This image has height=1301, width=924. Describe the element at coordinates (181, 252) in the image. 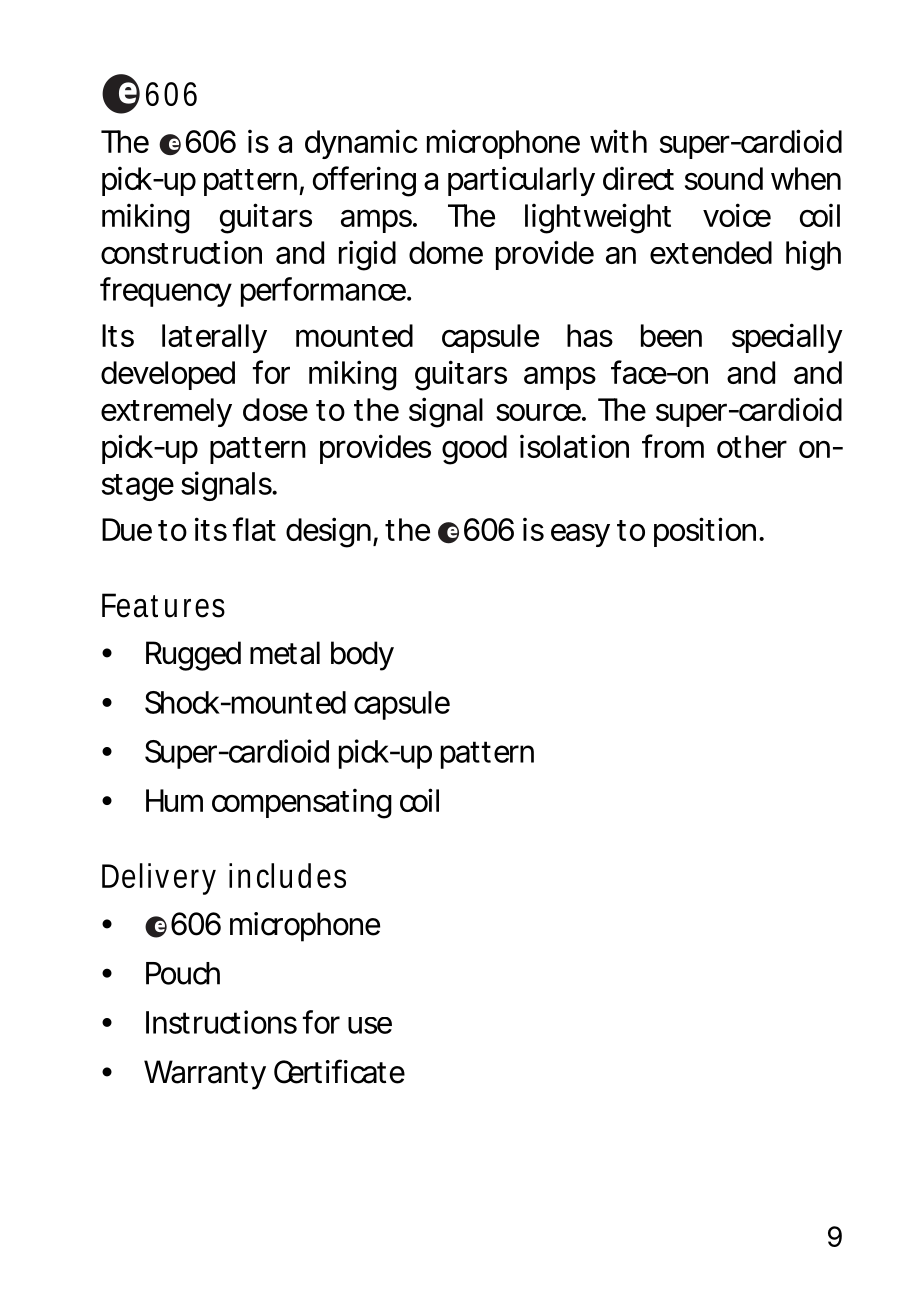

I see `construction` at that location.
